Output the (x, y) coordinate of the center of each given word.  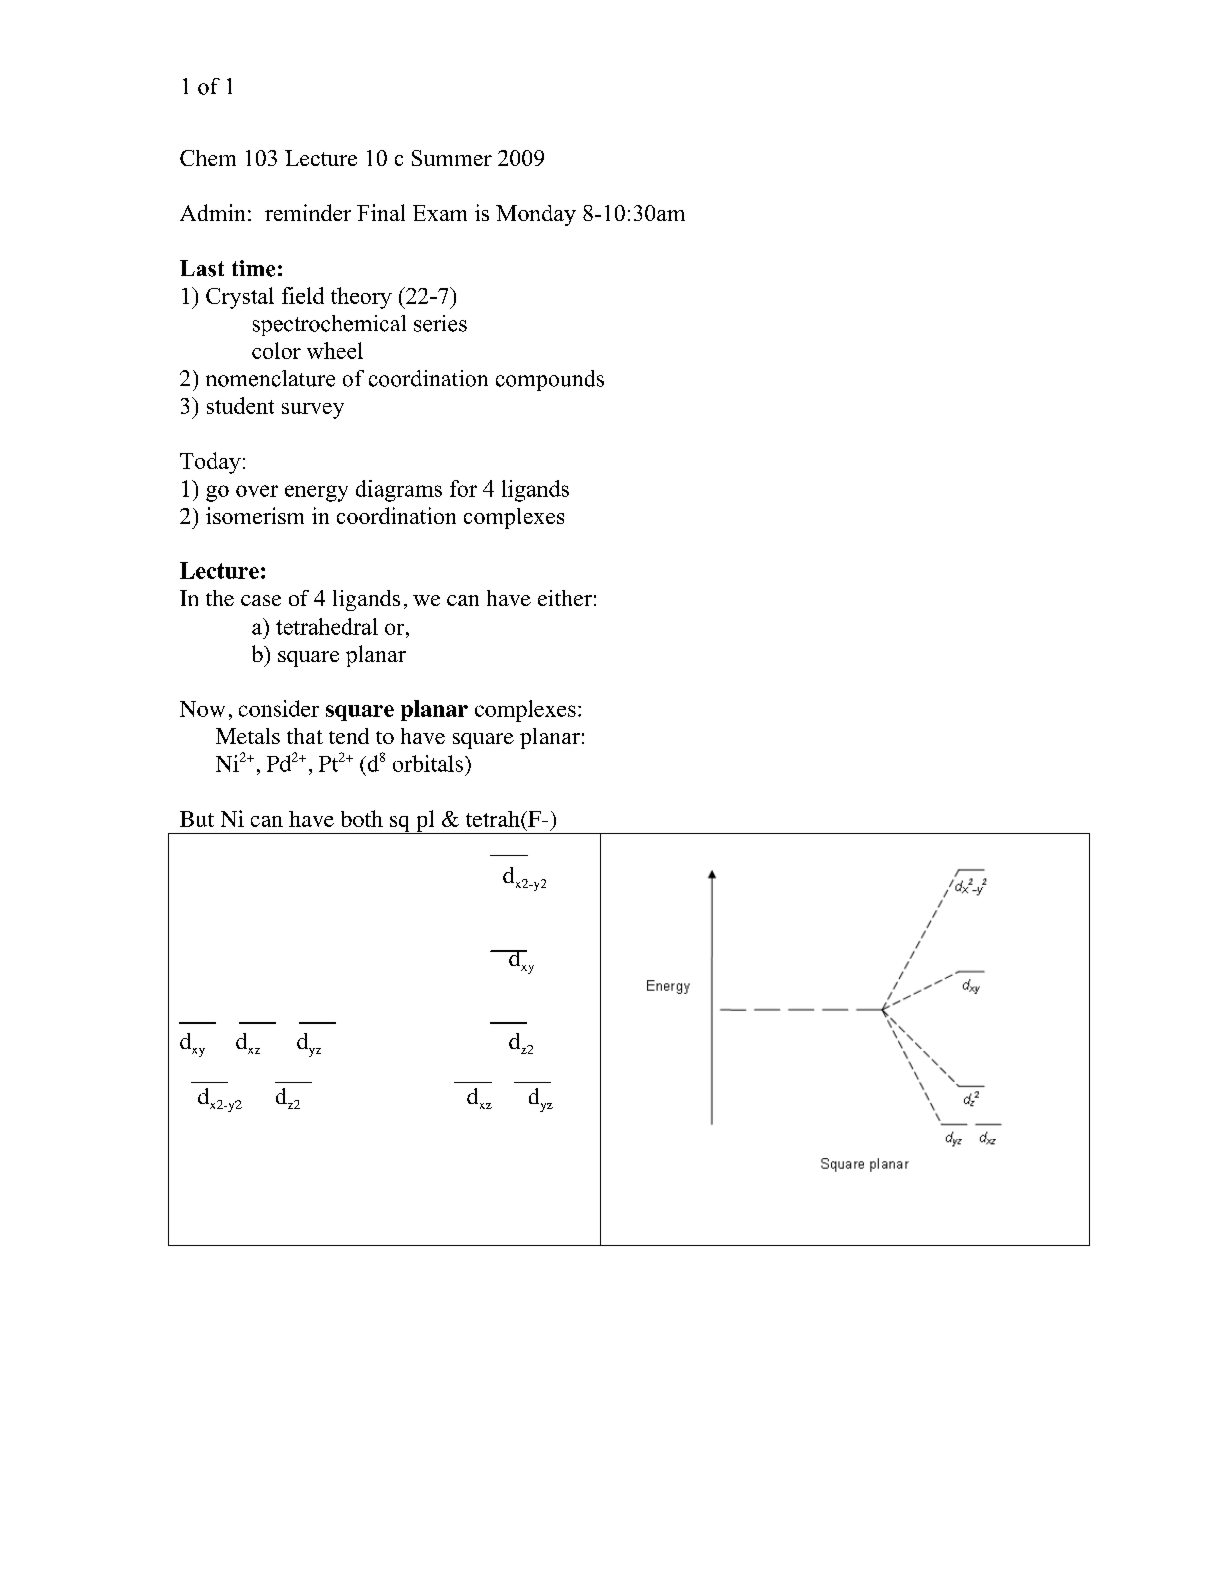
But (197, 819)
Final (381, 212)
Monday (536, 215)
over (257, 491)
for (463, 488)
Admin (212, 212)
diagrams (399, 491)
